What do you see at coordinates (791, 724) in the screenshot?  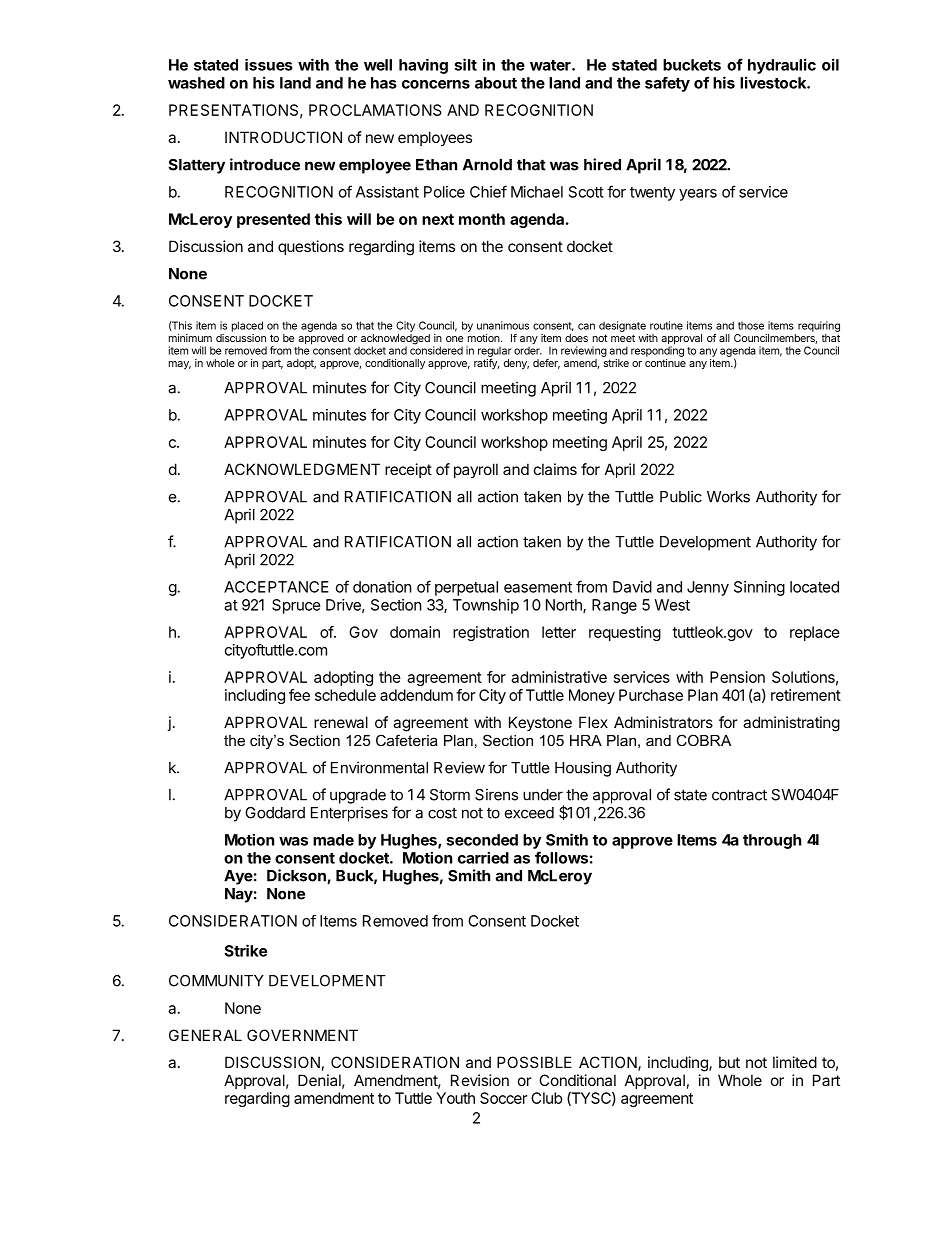 I see `administrating` at bounding box center [791, 724].
